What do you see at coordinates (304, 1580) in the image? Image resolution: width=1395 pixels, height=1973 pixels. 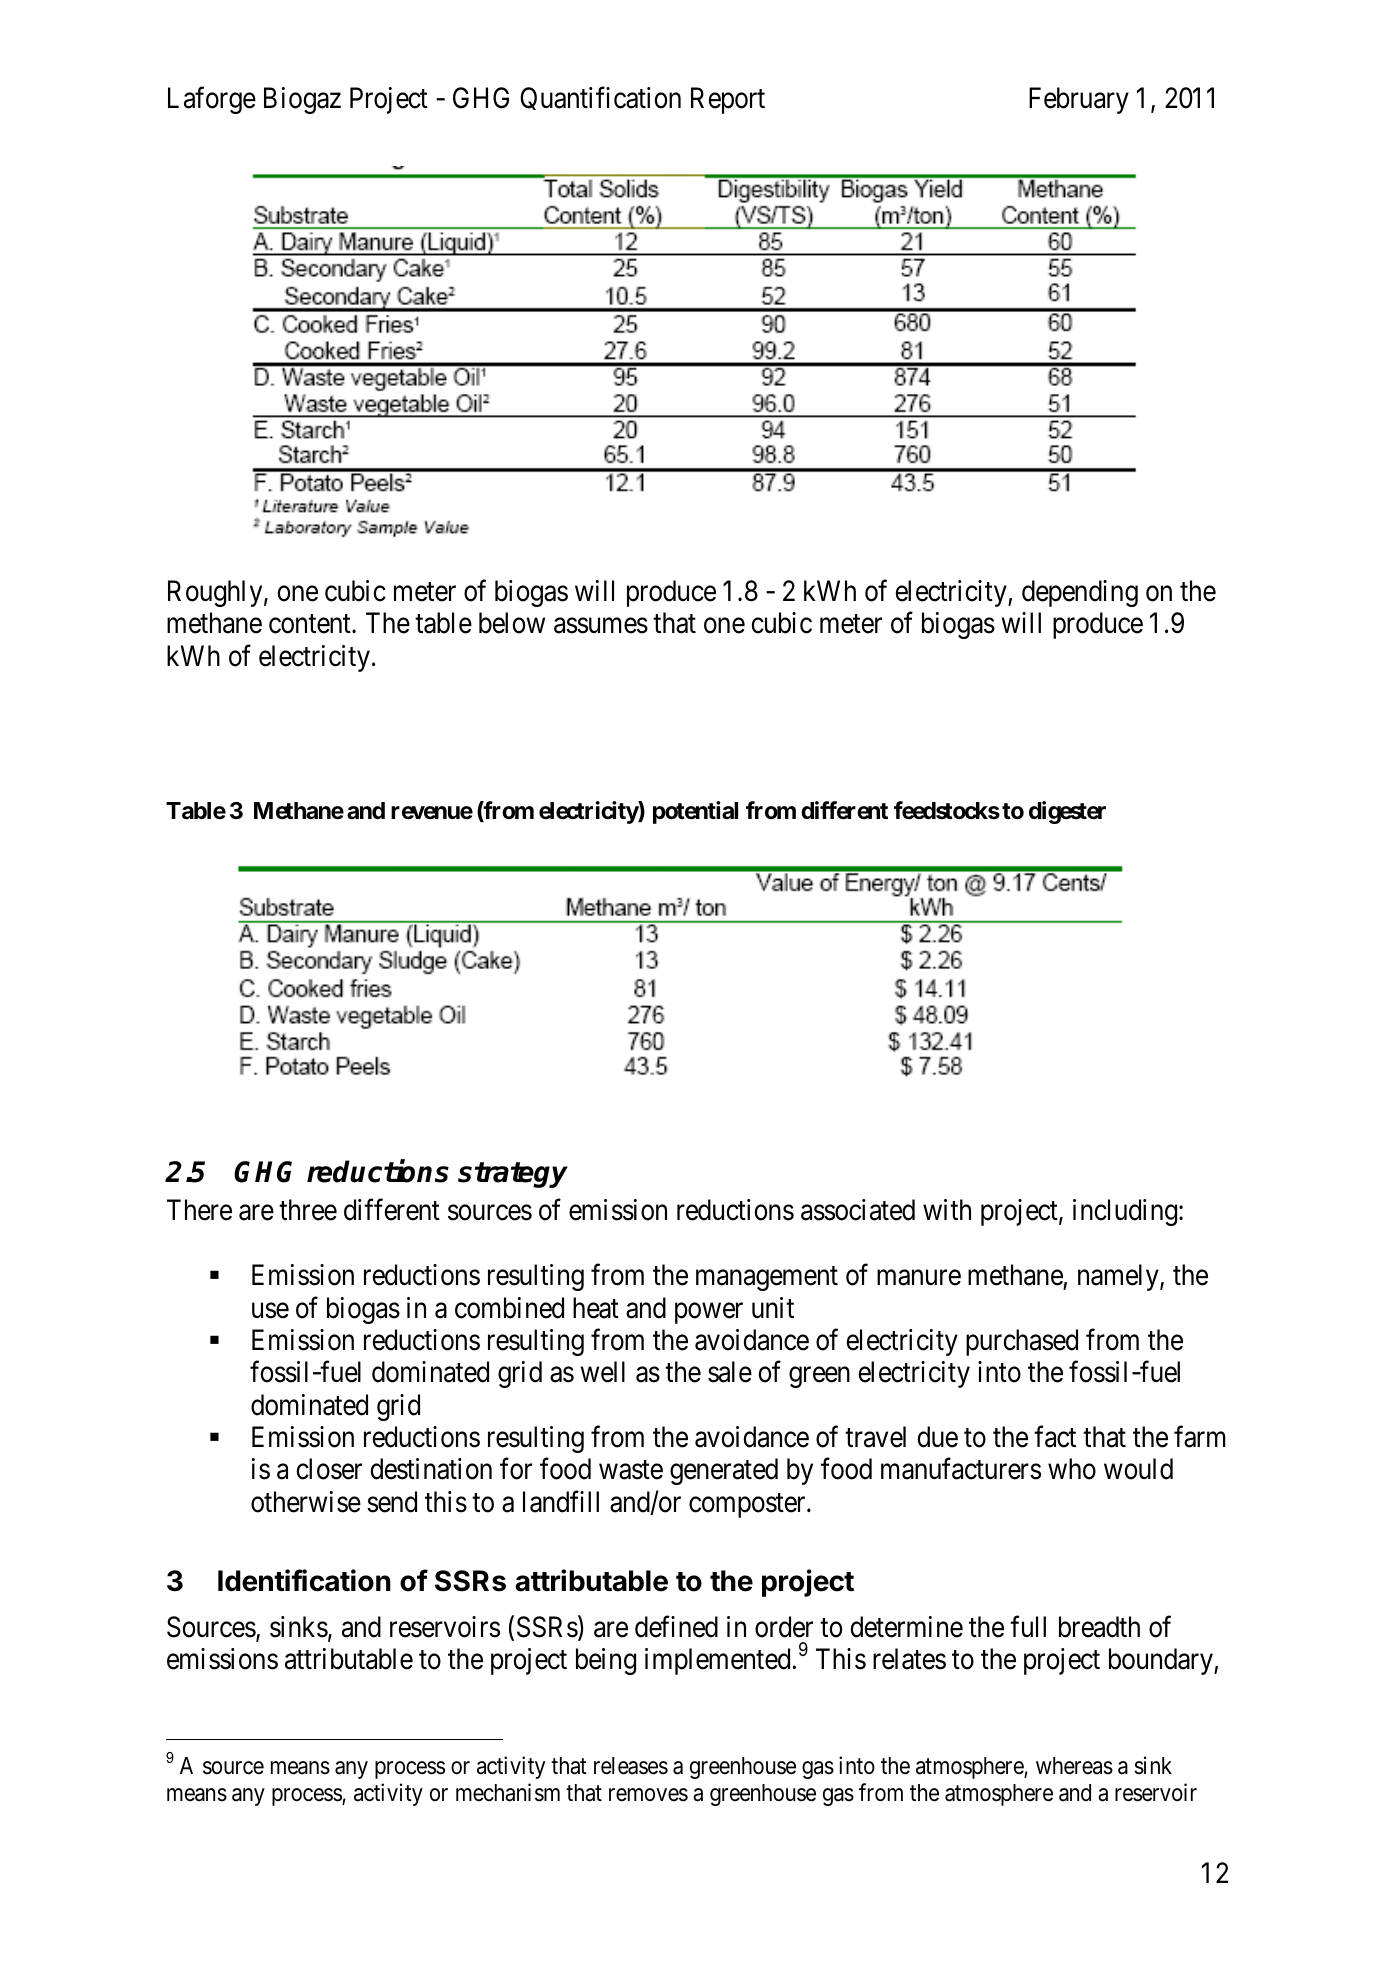 I see `Identification` at bounding box center [304, 1580].
